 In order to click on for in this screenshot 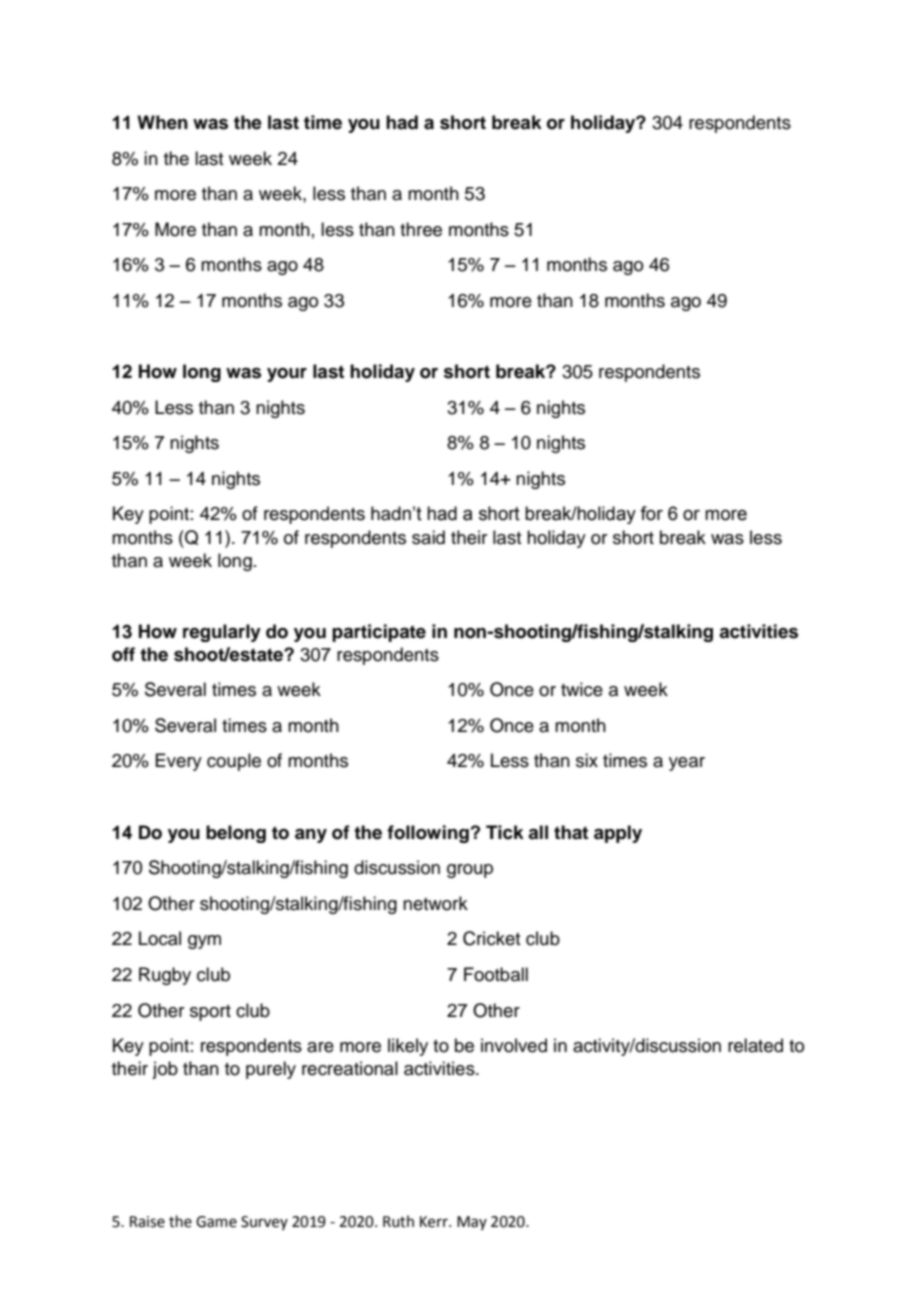, I will do `click(651, 513)`.
